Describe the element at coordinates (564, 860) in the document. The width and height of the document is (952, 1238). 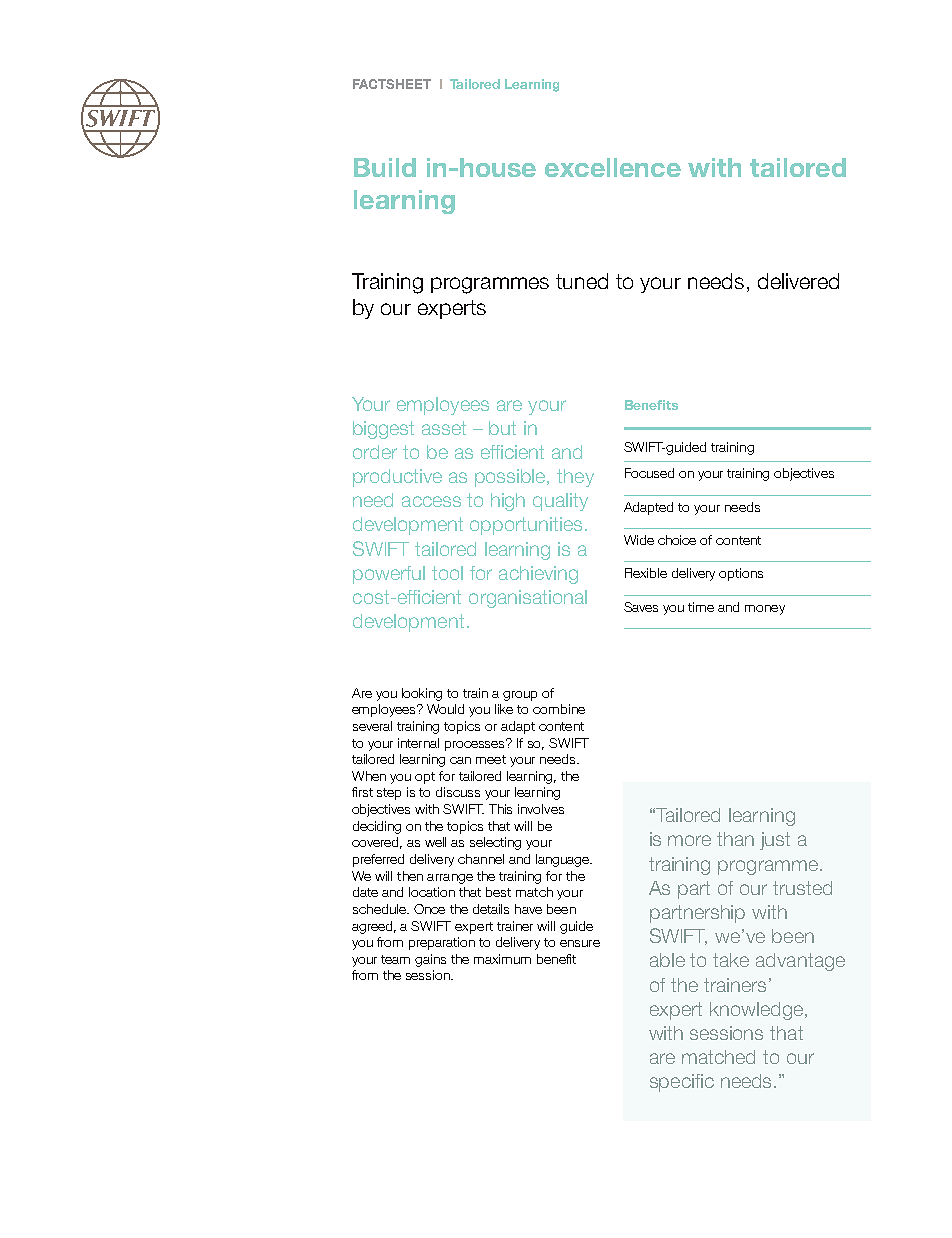
I see `language` at that location.
